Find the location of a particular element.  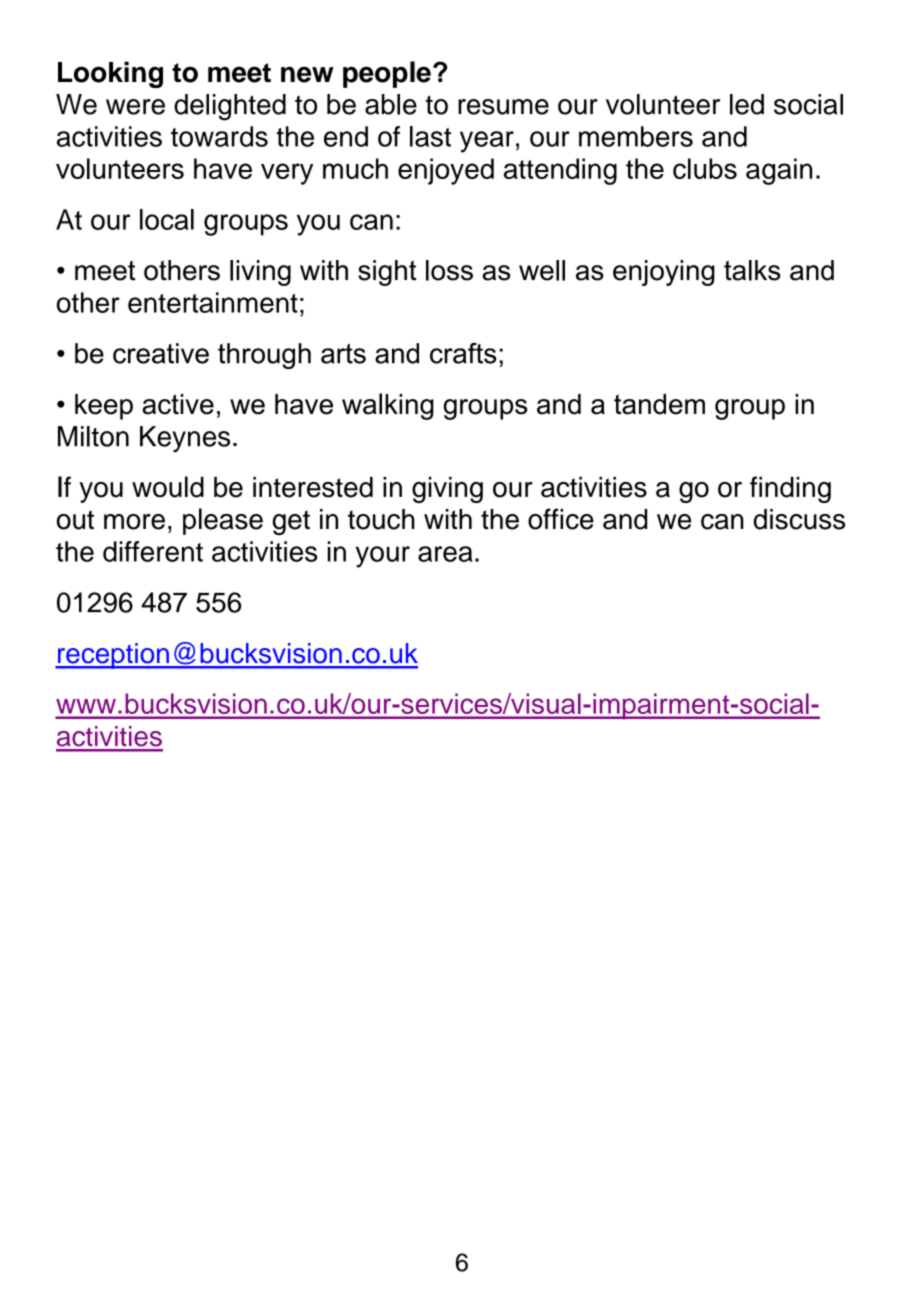

loss is located at coordinates (449, 270).
